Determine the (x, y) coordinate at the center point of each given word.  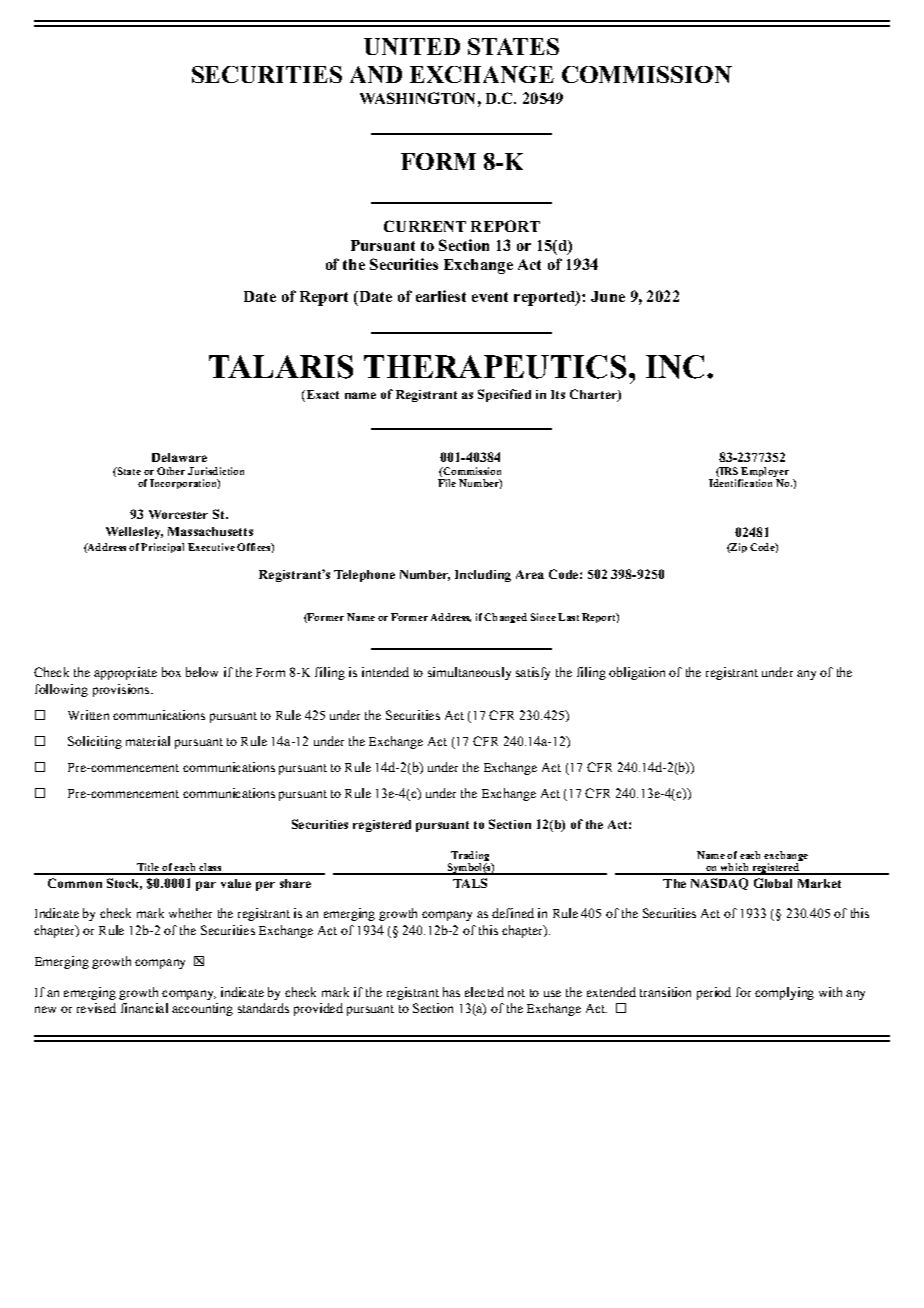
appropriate (125, 673)
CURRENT (425, 226)
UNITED (412, 46)
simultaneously (469, 673)
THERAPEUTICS (495, 367)
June (608, 296)
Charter (594, 395)
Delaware (179, 457)
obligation (637, 673)
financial (144, 1008)
